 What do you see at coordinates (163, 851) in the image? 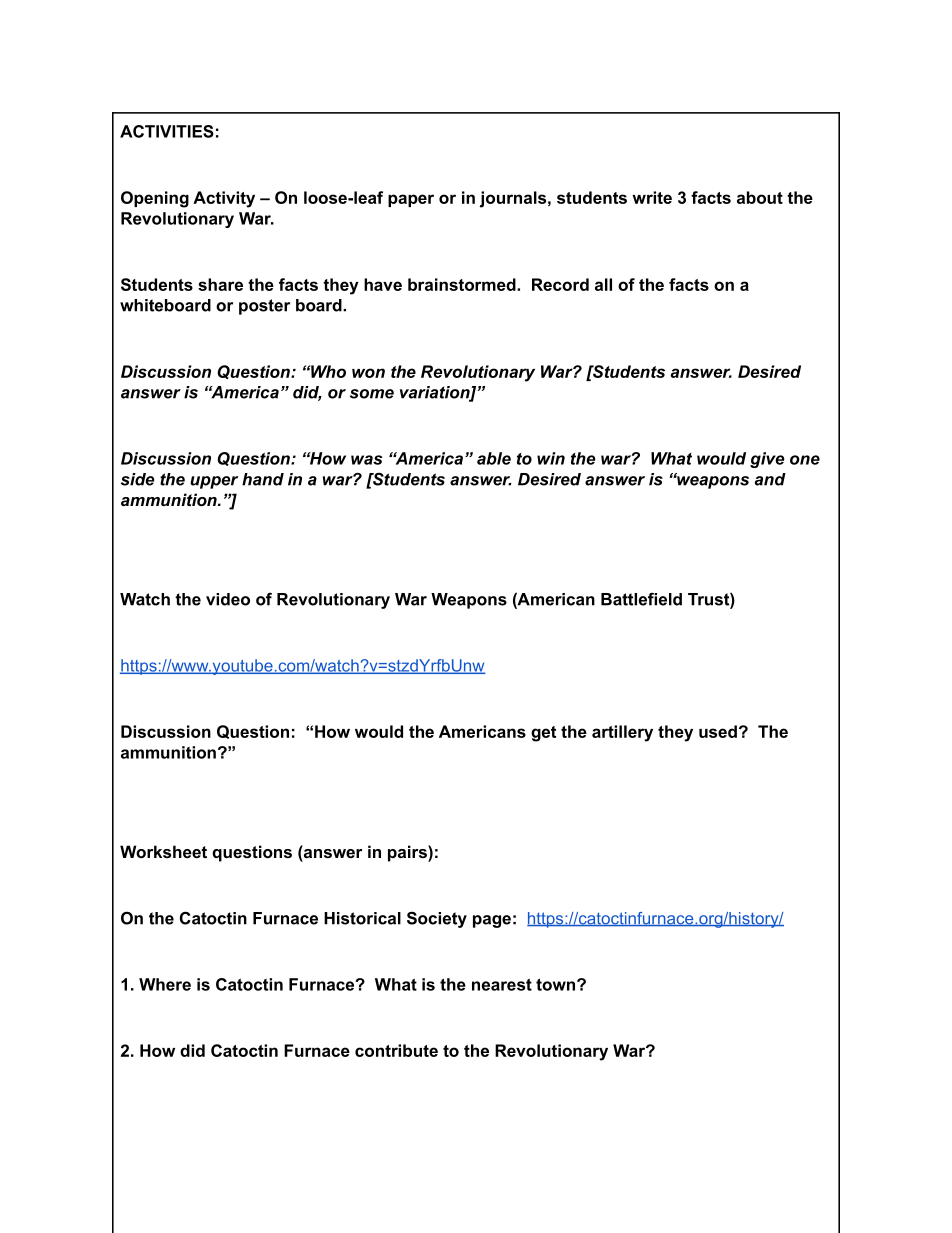
I see `Worksheet` at bounding box center [163, 851].
